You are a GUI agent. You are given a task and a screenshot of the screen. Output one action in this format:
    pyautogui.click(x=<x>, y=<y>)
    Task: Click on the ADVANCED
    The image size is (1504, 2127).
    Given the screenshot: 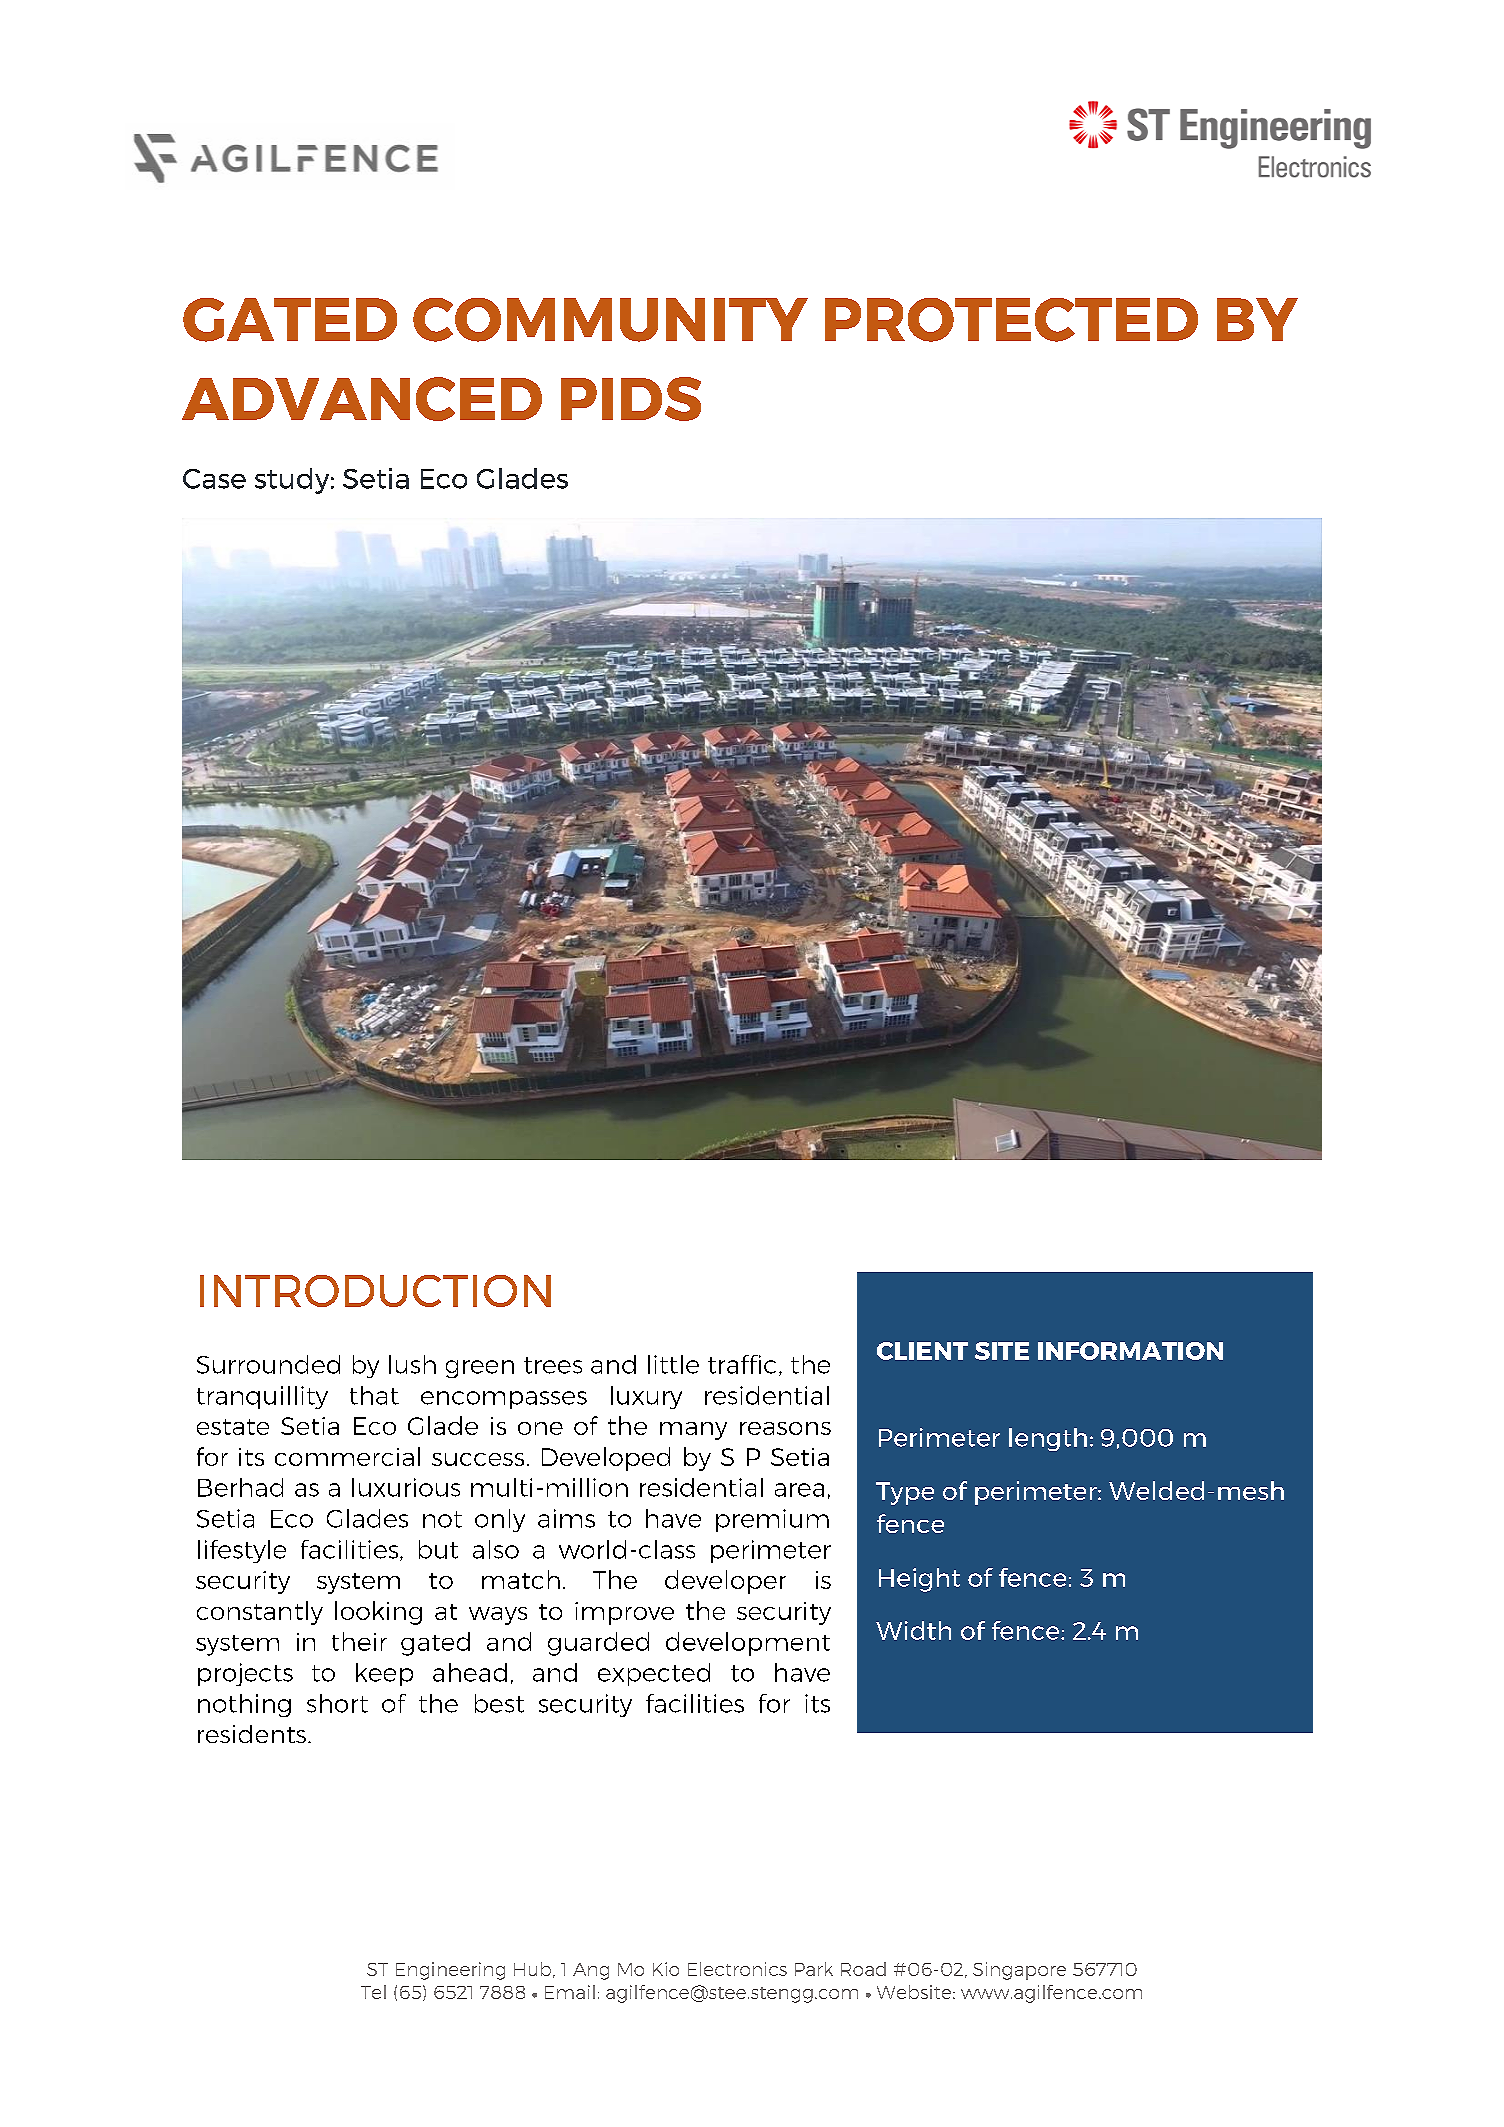 What is the action you would take?
    pyautogui.click(x=362, y=399)
